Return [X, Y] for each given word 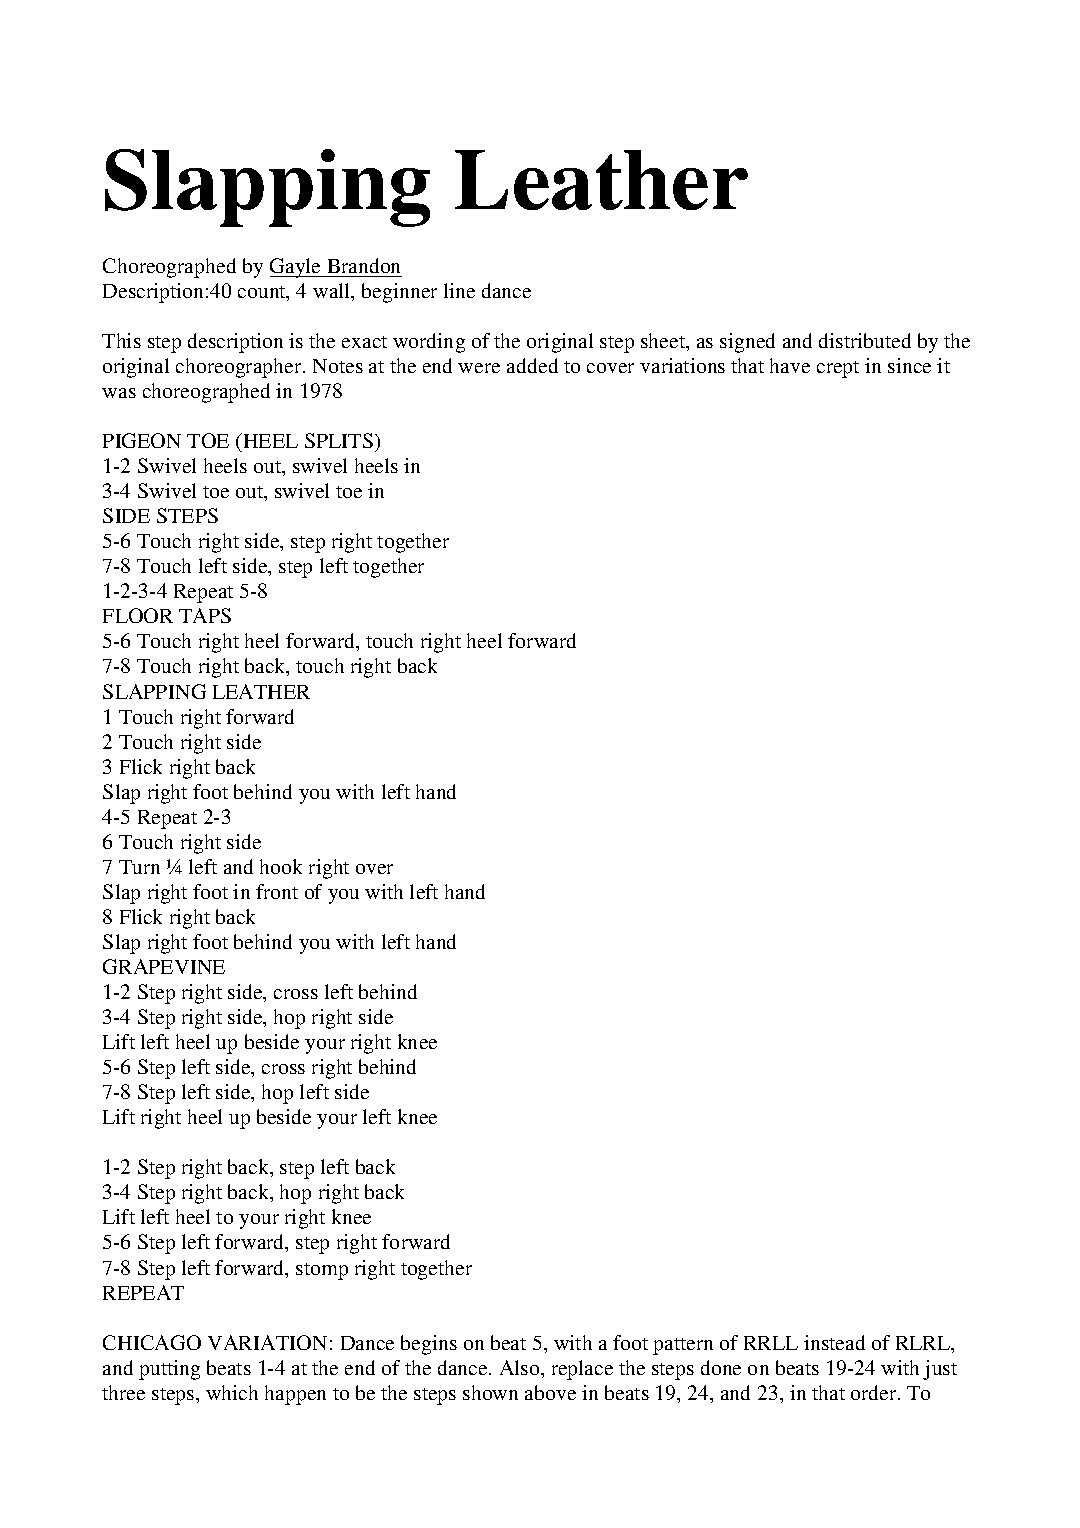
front [277, 891]
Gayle [297, 268]
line [459, 290]
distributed [865, 340]
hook [281, 866]
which [232, 1392]
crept [838, 369]
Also [521, 1367]
